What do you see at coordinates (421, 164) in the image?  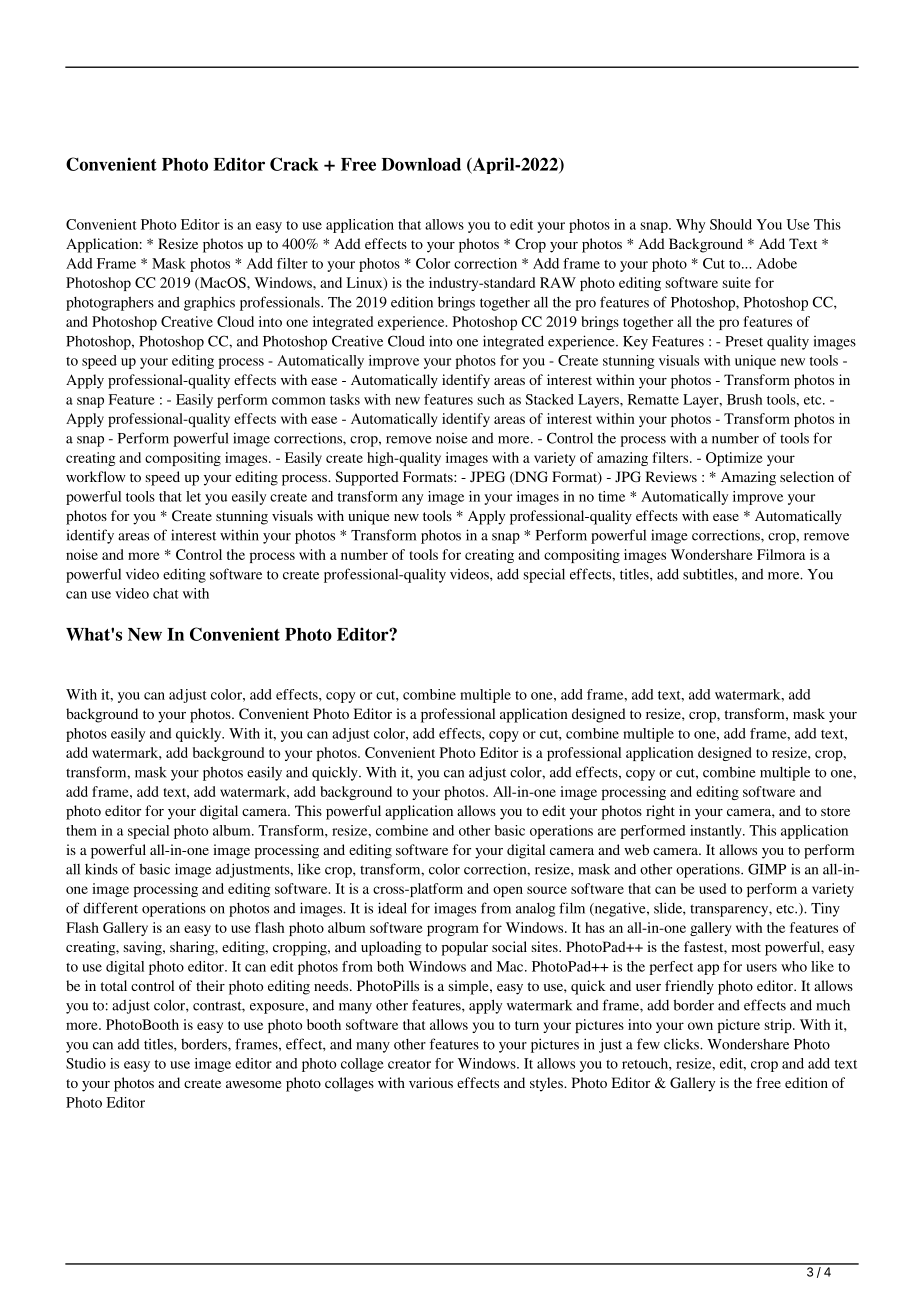 I see `Download` at bounding box center [421, 164].
